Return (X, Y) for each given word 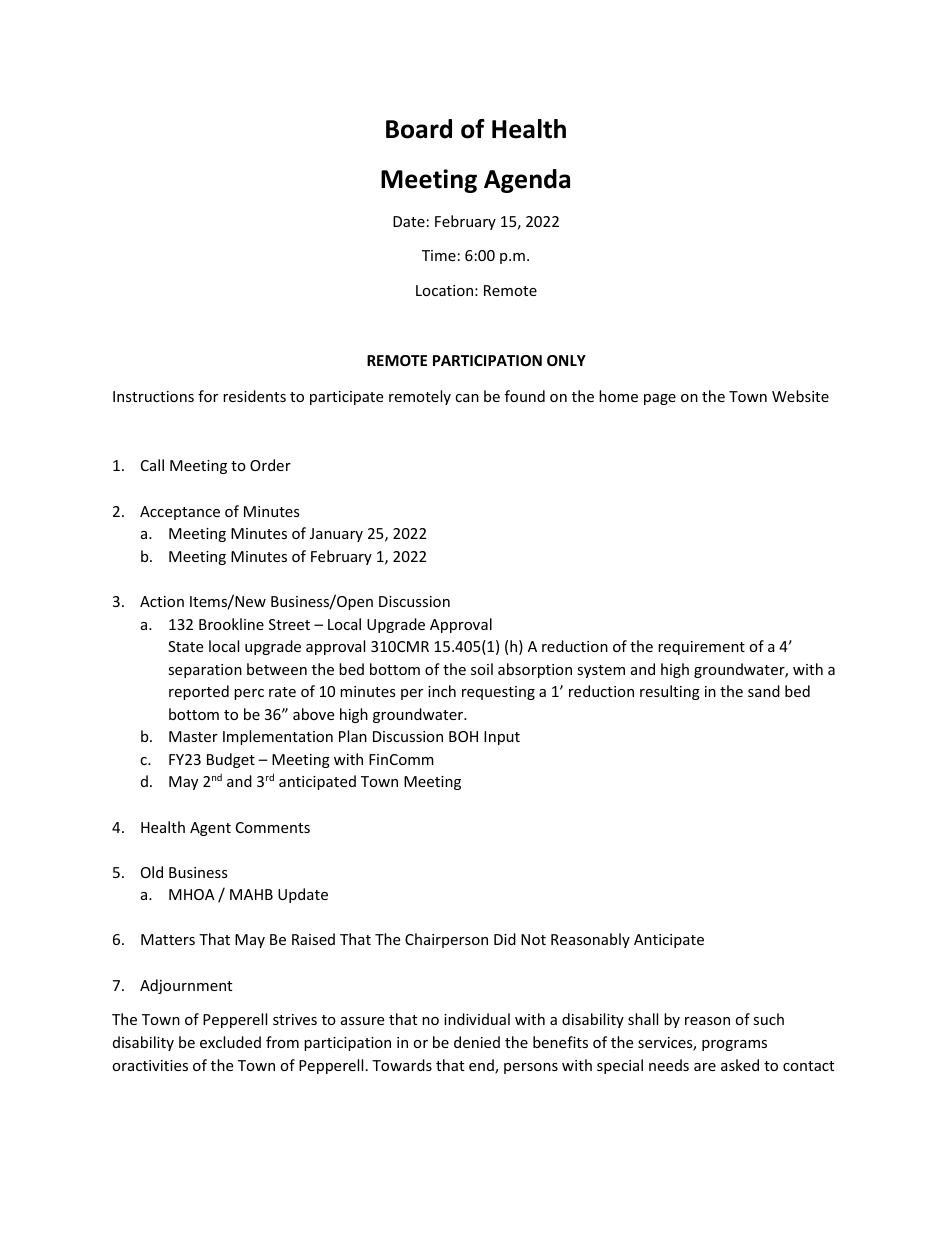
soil (482, 669)
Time (439, 255)
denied (477, 1042)
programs (734, 1045)
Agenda (527, 181)
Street (289, 624)
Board (419, 129)
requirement (701, 648)
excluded (230, 1042)
